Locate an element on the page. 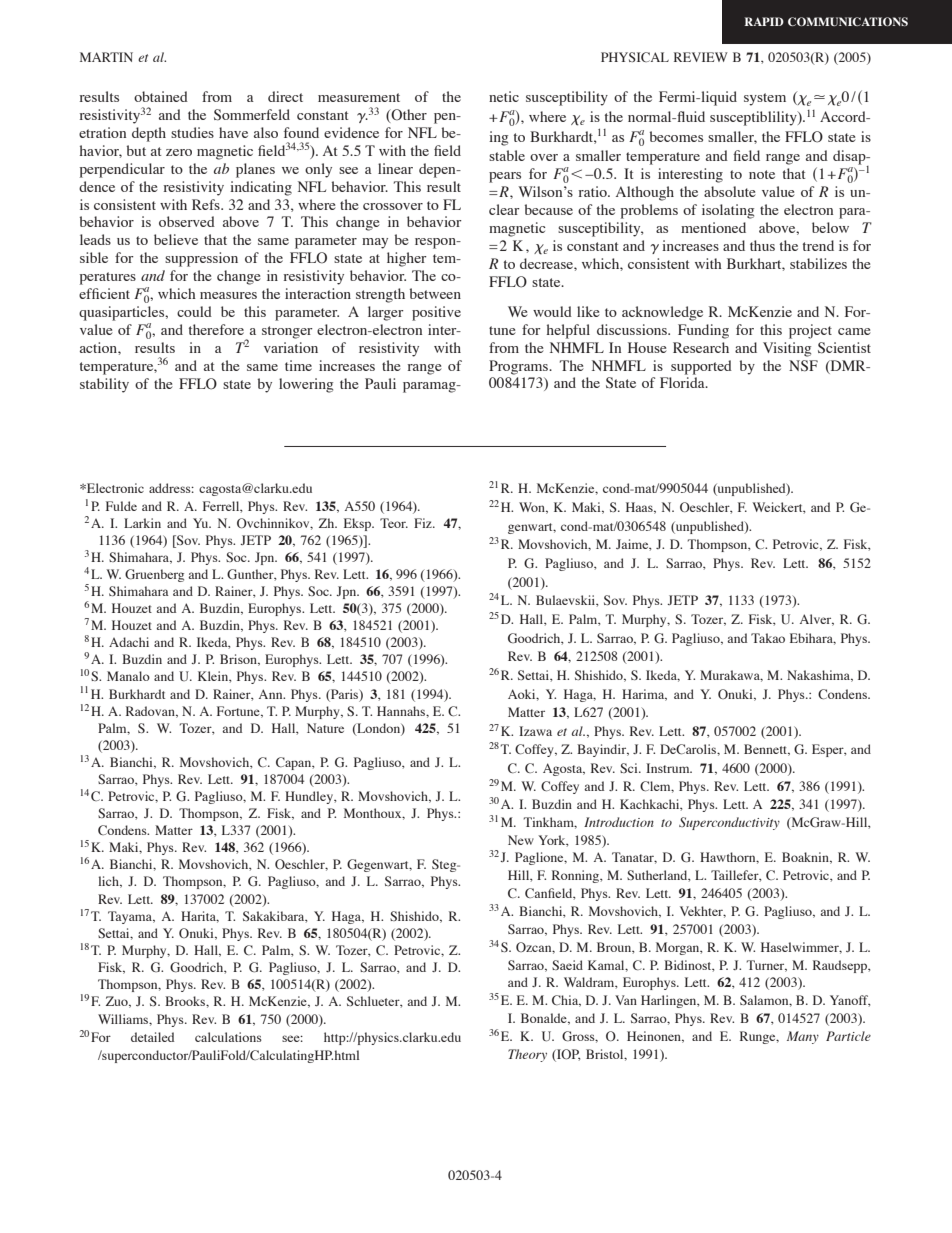  Larkin is located at coordinates (142, 523).
